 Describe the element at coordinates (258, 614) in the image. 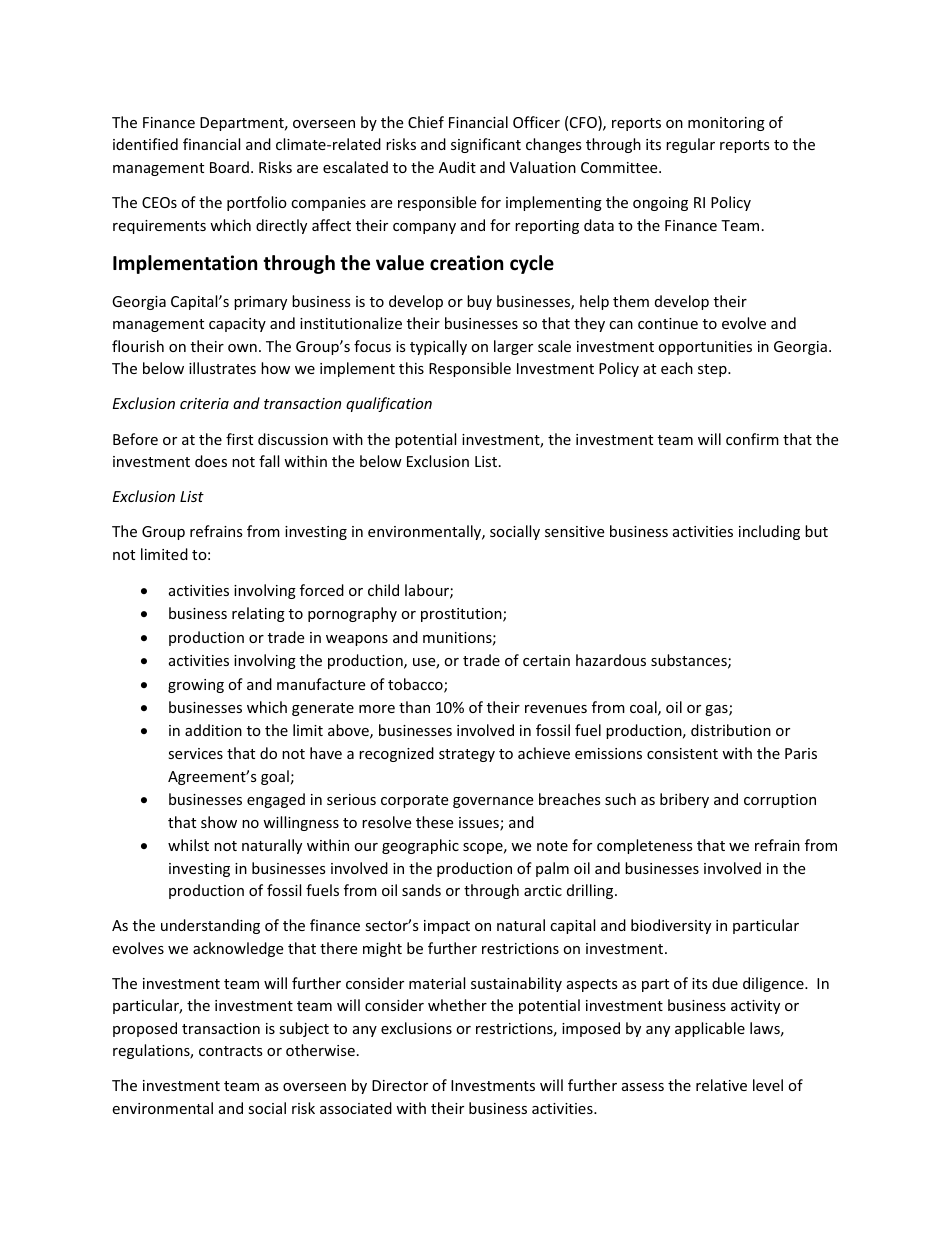

I see `relating` at that location.
